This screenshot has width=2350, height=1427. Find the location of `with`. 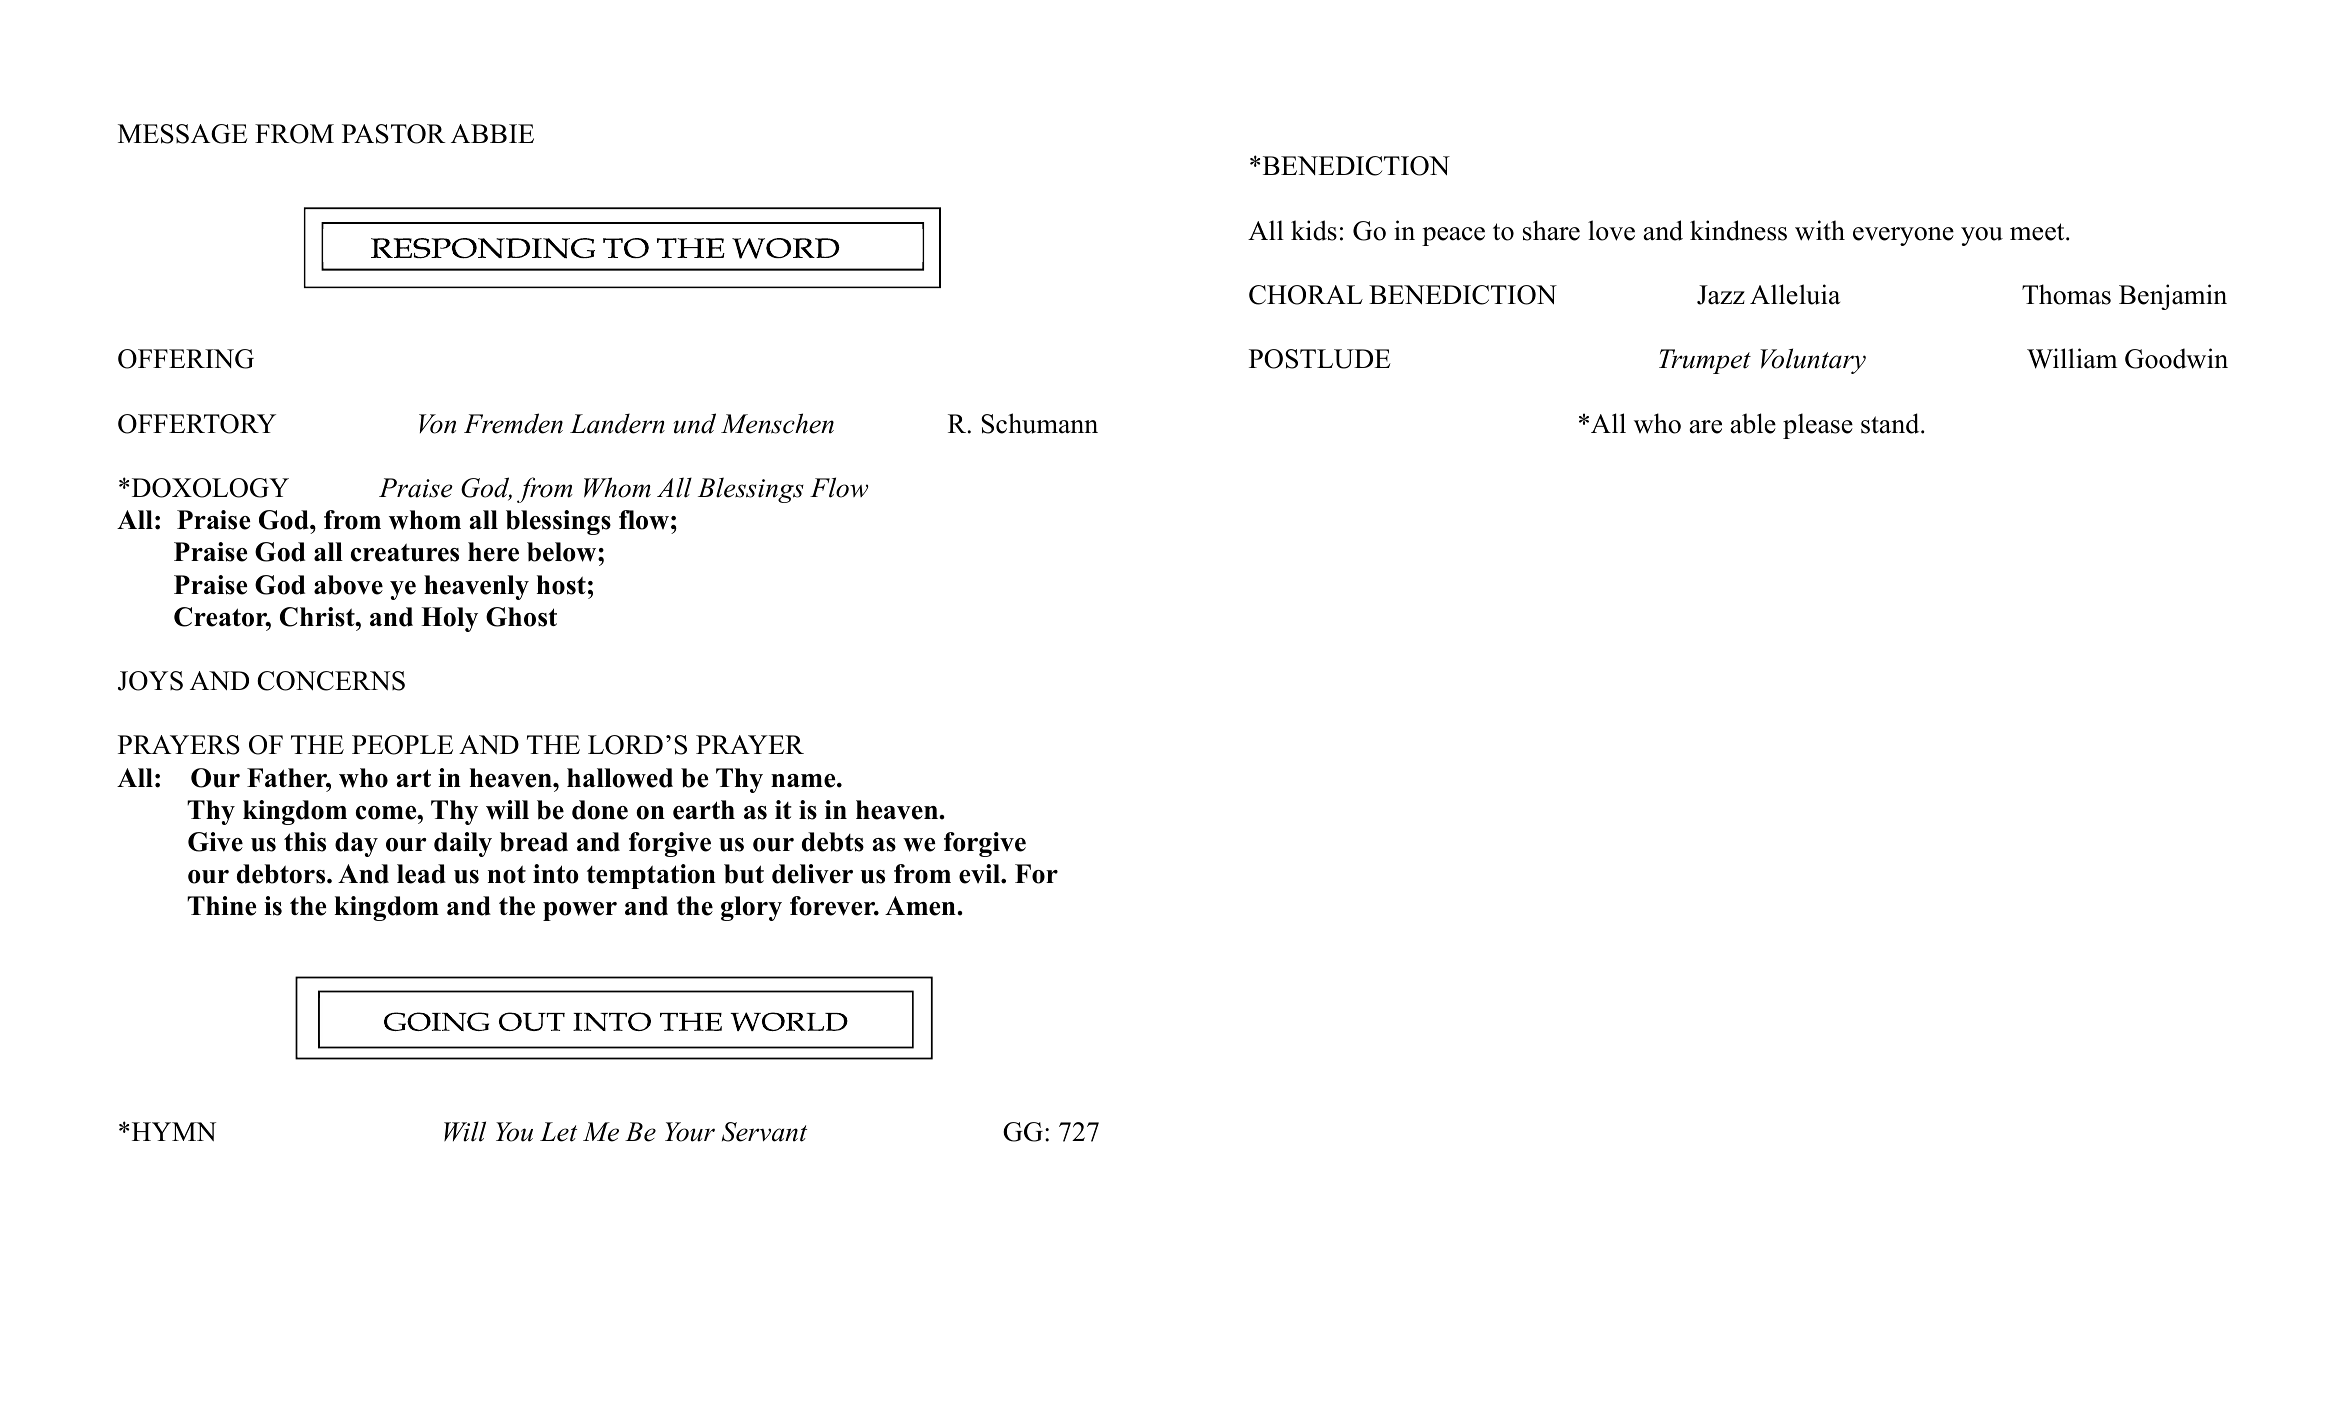

with is located at coordinates (1820, 230).
